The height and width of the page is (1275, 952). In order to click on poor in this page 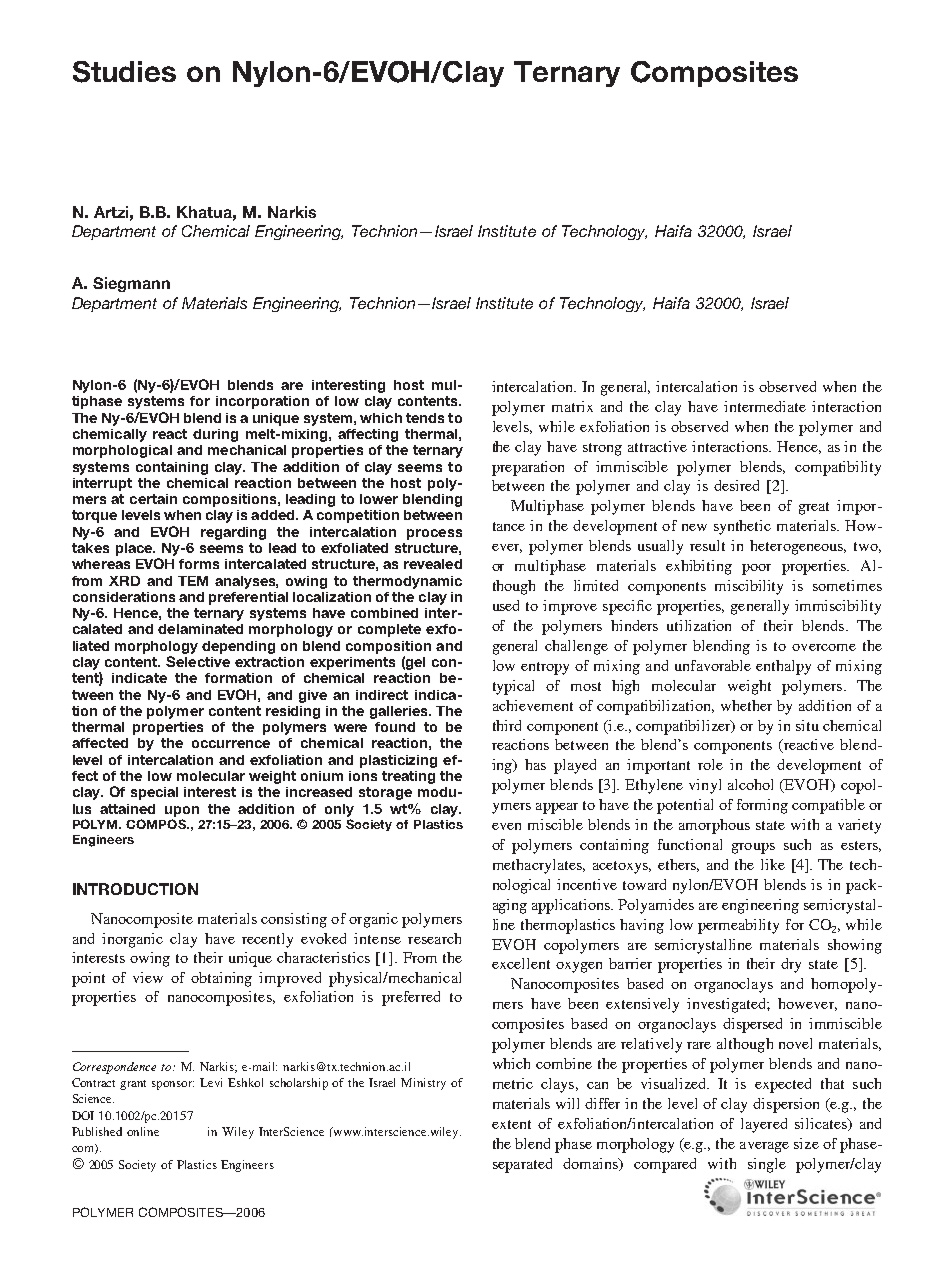, I will do `click(756, 569)`.
